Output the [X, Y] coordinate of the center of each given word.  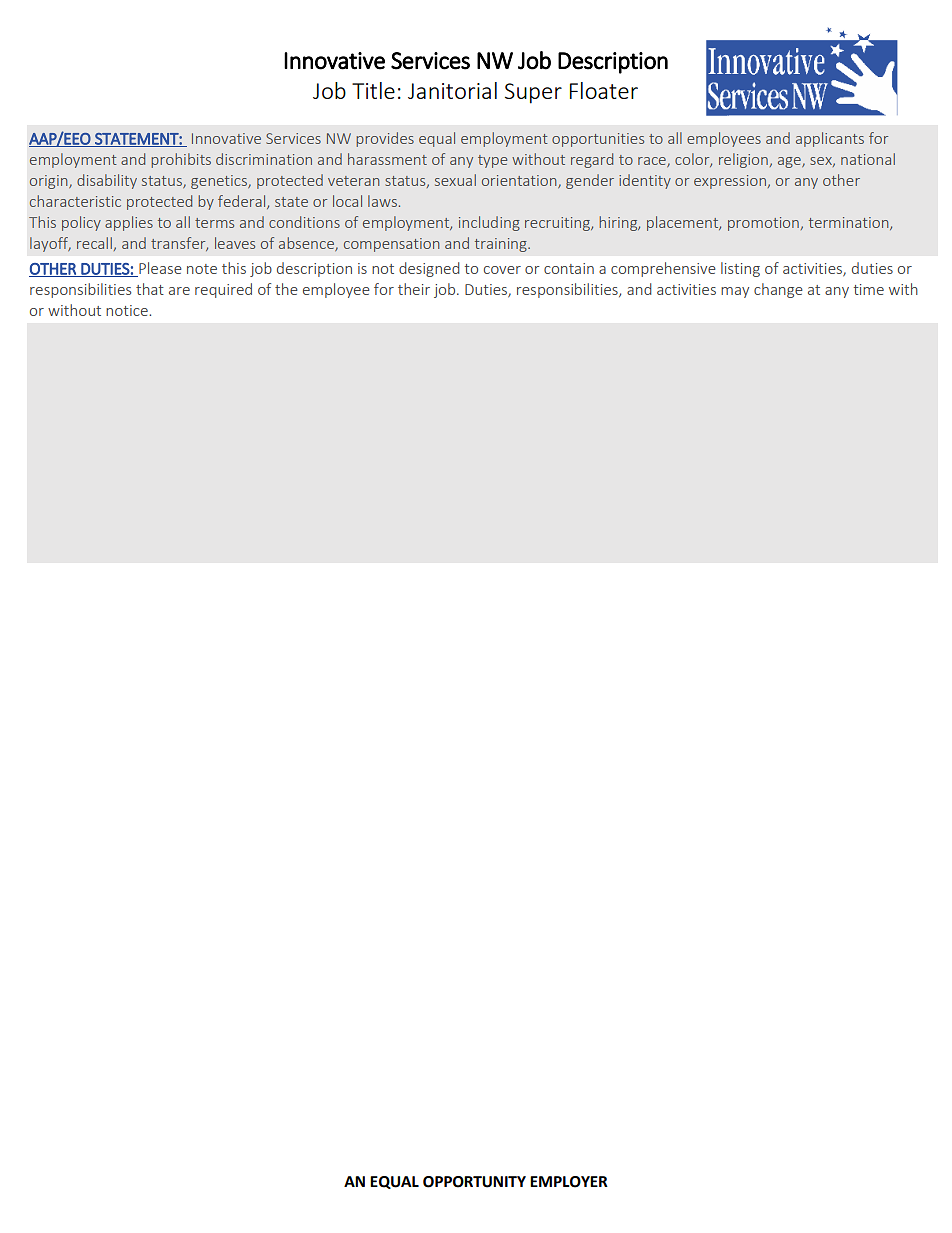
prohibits [181, 160]
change [778, 290]
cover [502, 270]
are [179, 291]
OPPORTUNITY [474, 1182]
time [869, 289]
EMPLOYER [569, 1182]
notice [128, 310]
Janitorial [452, 90]
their [414, 289]
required [223, 290]
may [735, 292]
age [790, 162]
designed [429, 269]
